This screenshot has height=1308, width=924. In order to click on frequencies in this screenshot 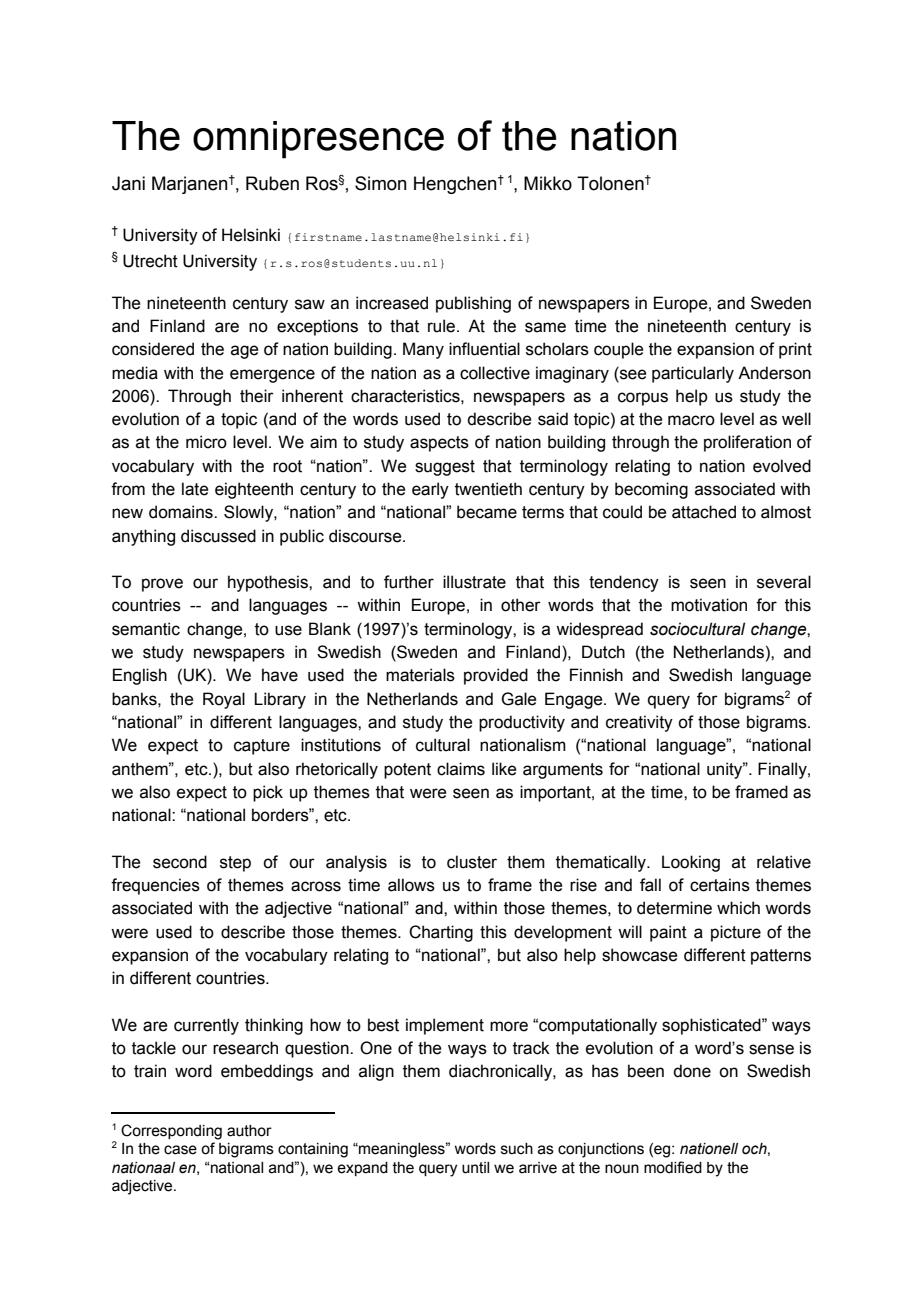, I will do `click(155, 886)`.
